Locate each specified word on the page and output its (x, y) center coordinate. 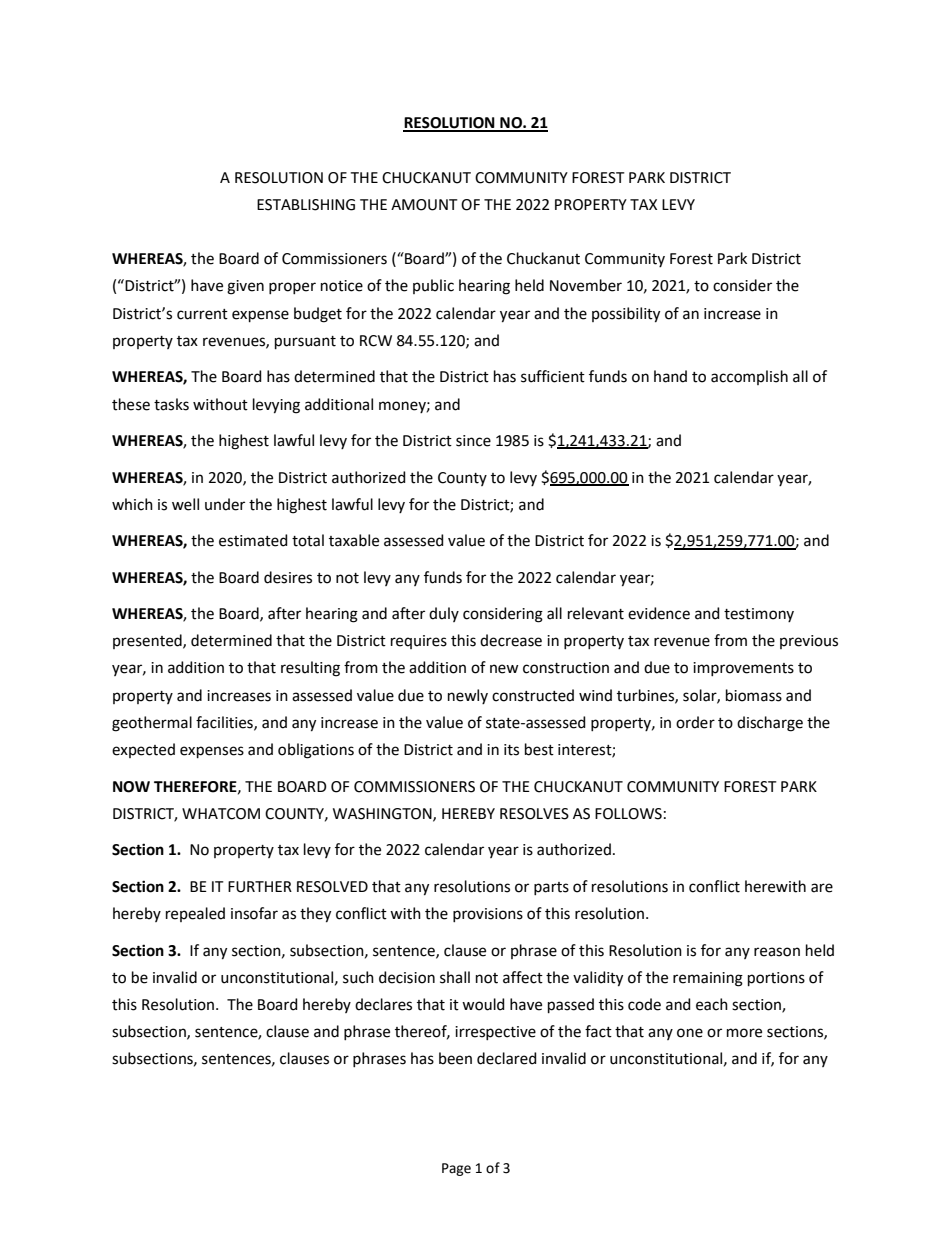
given (245, 287)
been (455, 1058)
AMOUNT (424, 205)
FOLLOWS (628, 814)
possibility (626, 315)
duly (444, 614)
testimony (759, 615)
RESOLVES (534, 814)
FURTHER (260, 887)
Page (456, 1169)
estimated (253, 540)
